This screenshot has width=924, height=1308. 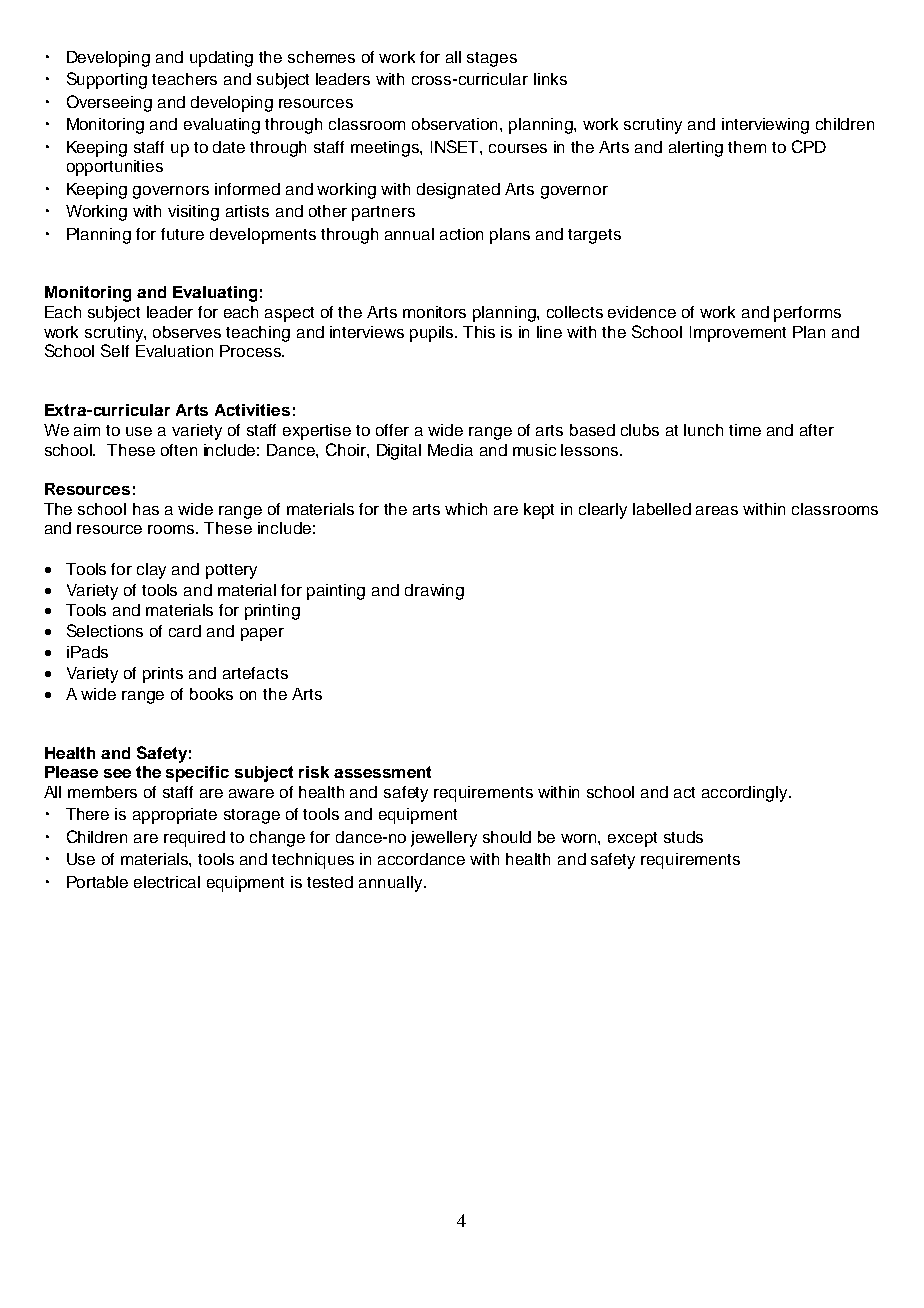 What do you see at coordinates (167, 882) in the screenshot?
I see `electrical` at bounding box center [167, 882].
